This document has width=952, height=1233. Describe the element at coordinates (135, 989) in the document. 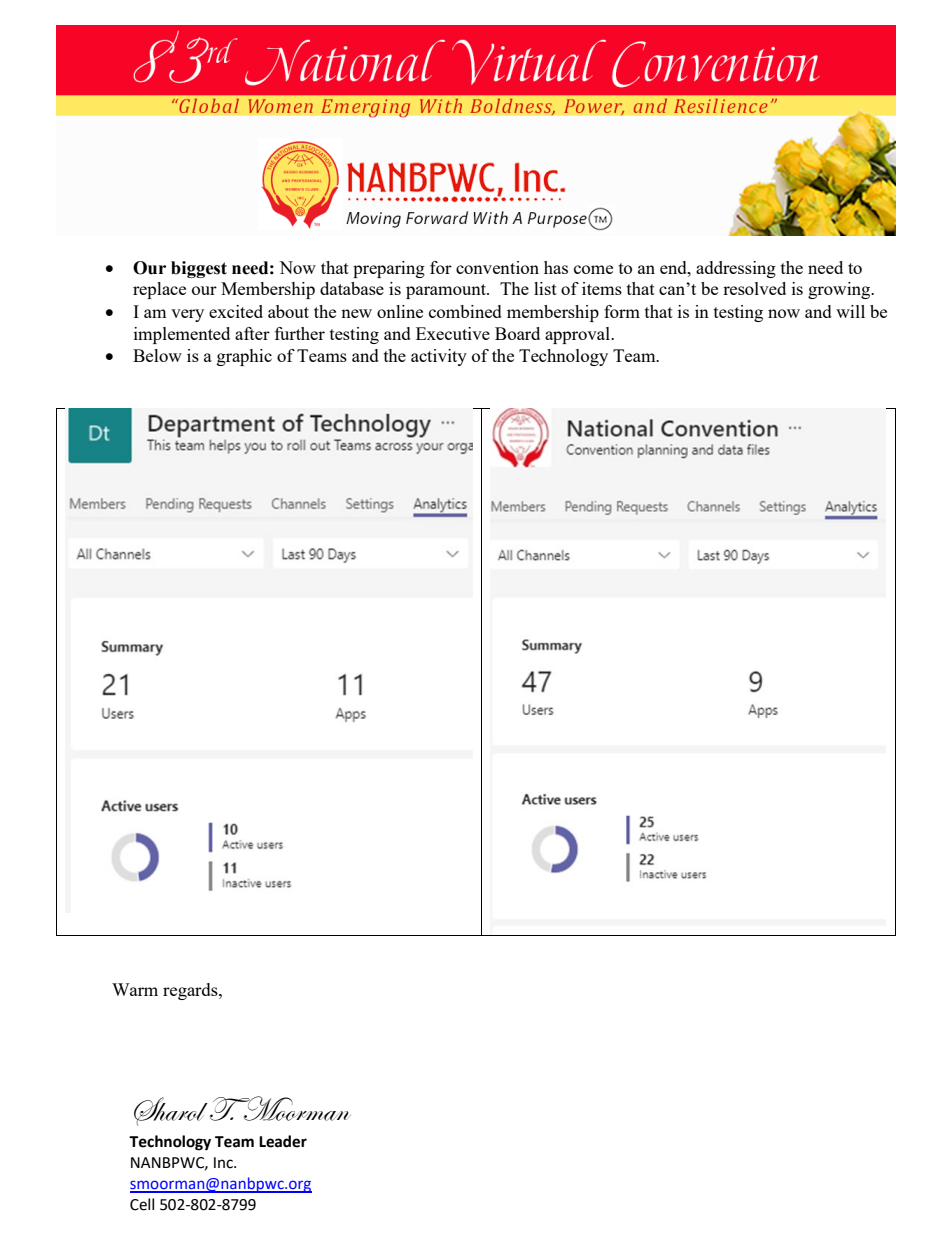

I see `Warm` at that location.
